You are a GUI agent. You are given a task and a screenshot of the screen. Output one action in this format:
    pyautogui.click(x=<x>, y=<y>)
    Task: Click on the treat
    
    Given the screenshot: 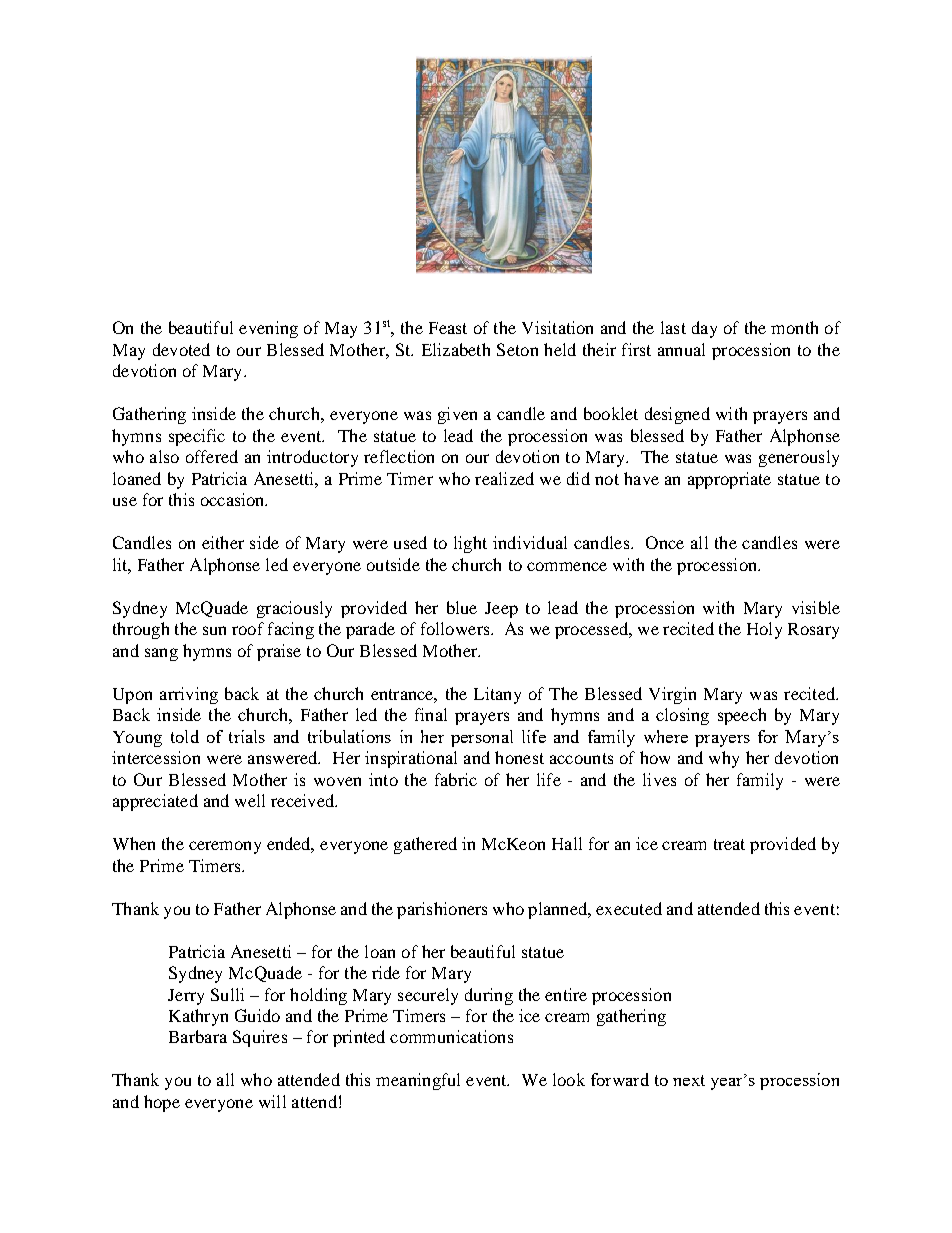 What is the action you would take?
    pyautogui.click(x=729, y=844)
